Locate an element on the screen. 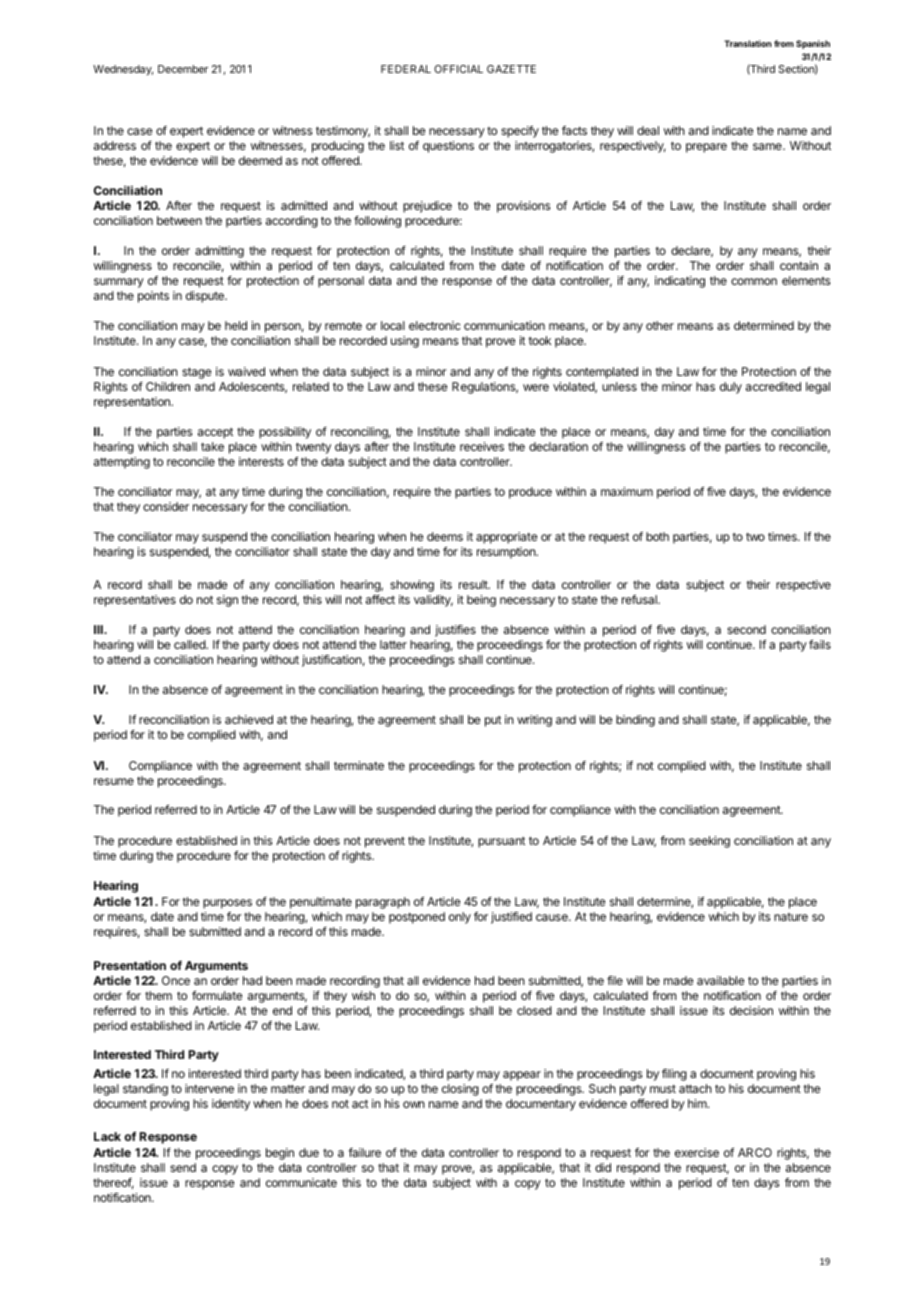 Image resolution: width=924 pixels, height=1308 pixels. electronic is located at coordinates (435, 325).
